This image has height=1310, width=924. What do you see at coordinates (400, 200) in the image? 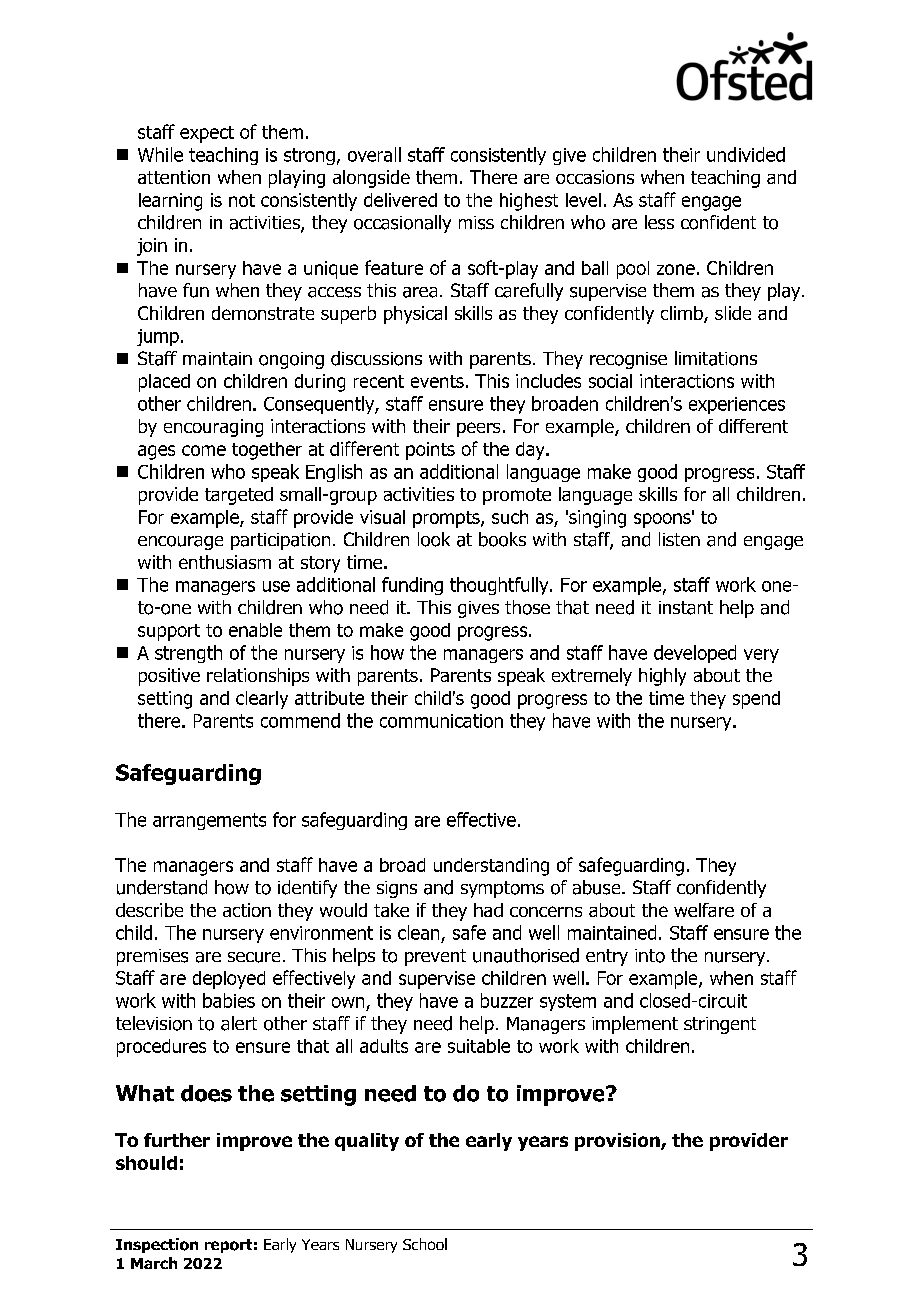
I see `delivered` at bounding box center [400, 200].
